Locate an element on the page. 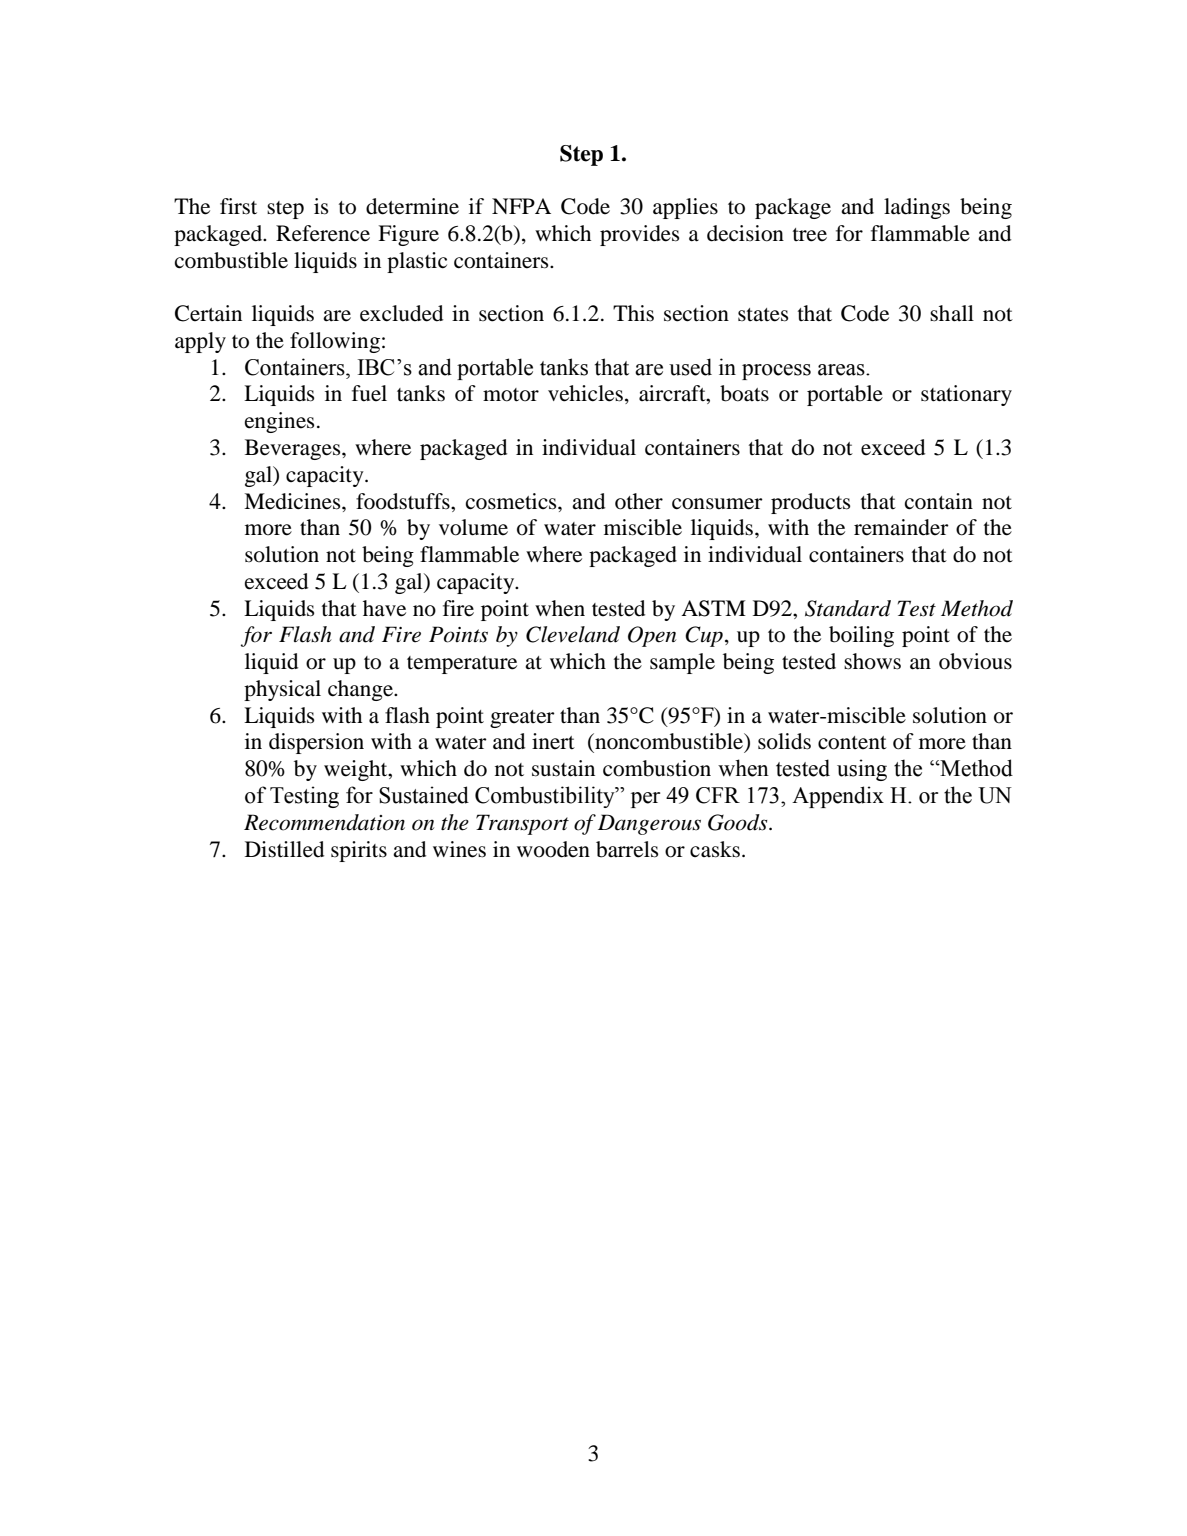 This image has height=1536, width=1187. stationary is located at coordinates (966, 395).
